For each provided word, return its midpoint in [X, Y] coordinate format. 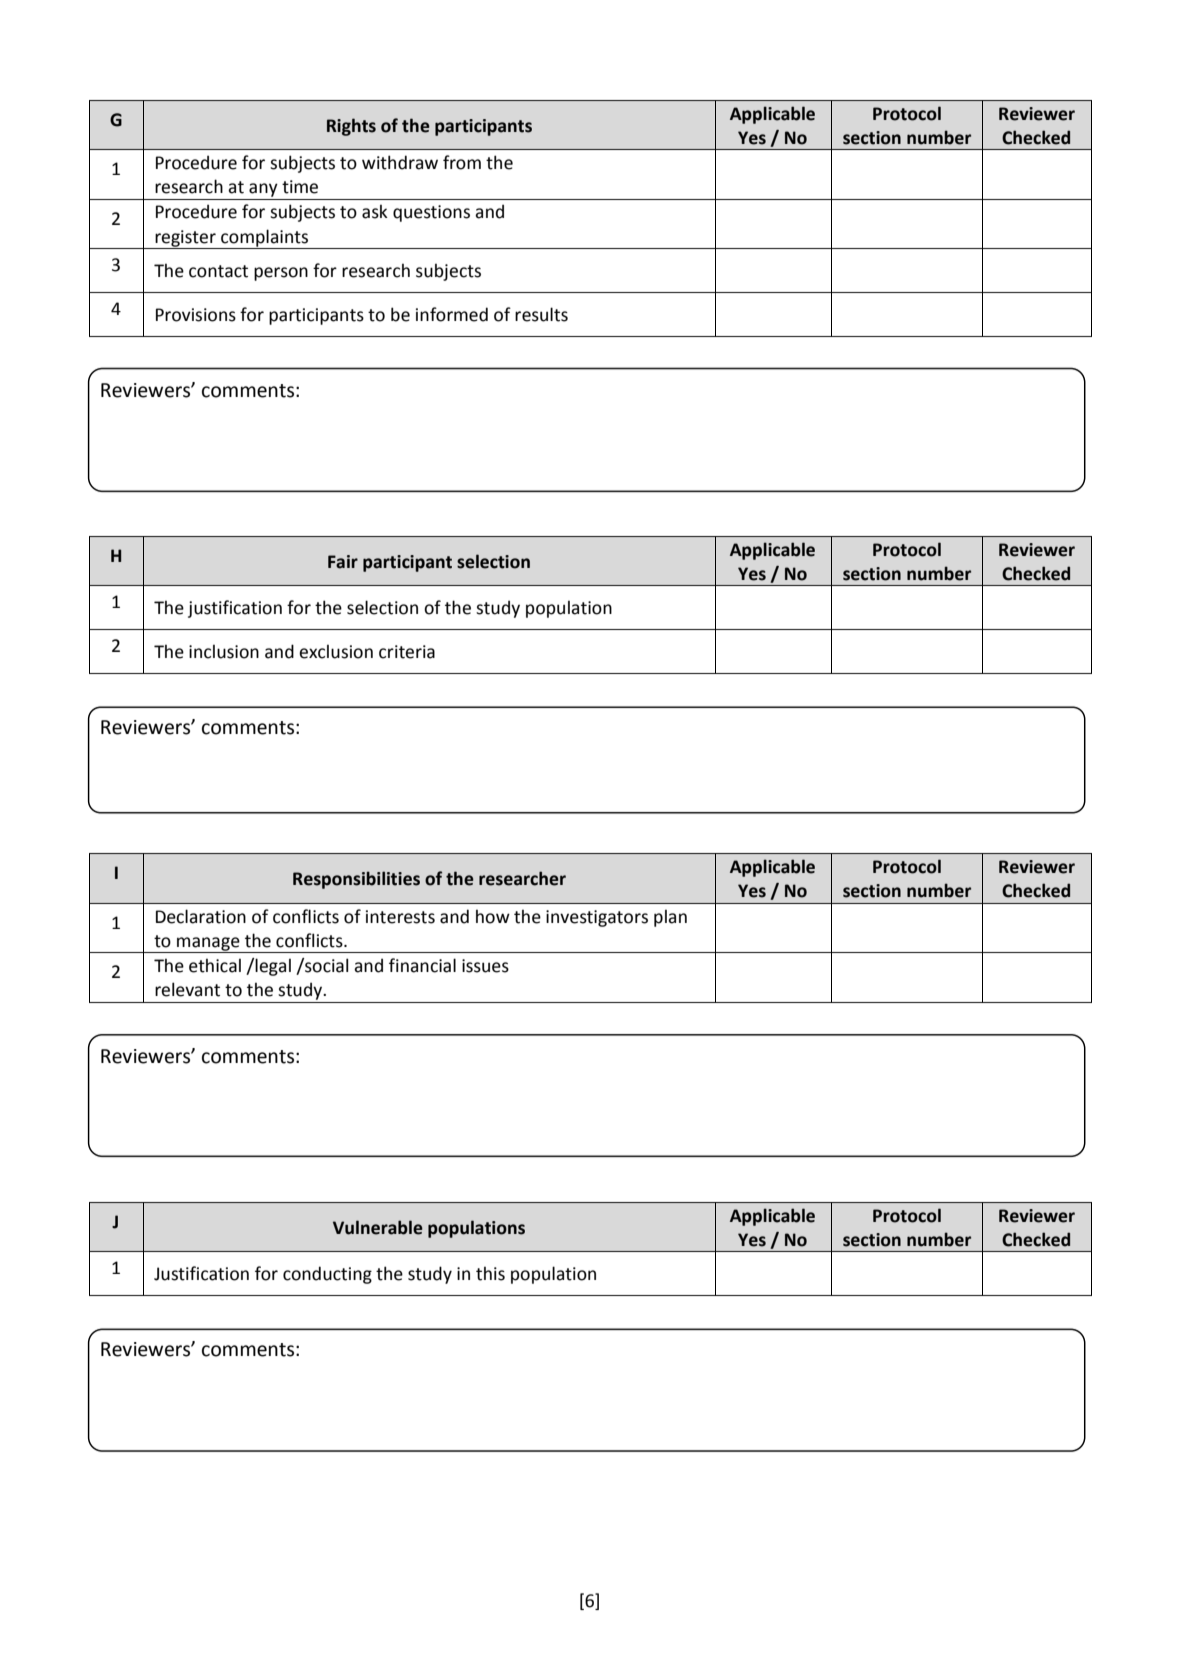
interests [400, 917]
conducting [327, 1275]
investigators [597, 918]
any [263, 190]
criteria [407, 652]
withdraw [400, 162]
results [541, 314]
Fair [343, 562]
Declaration [201, 916]
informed [452, 314]
